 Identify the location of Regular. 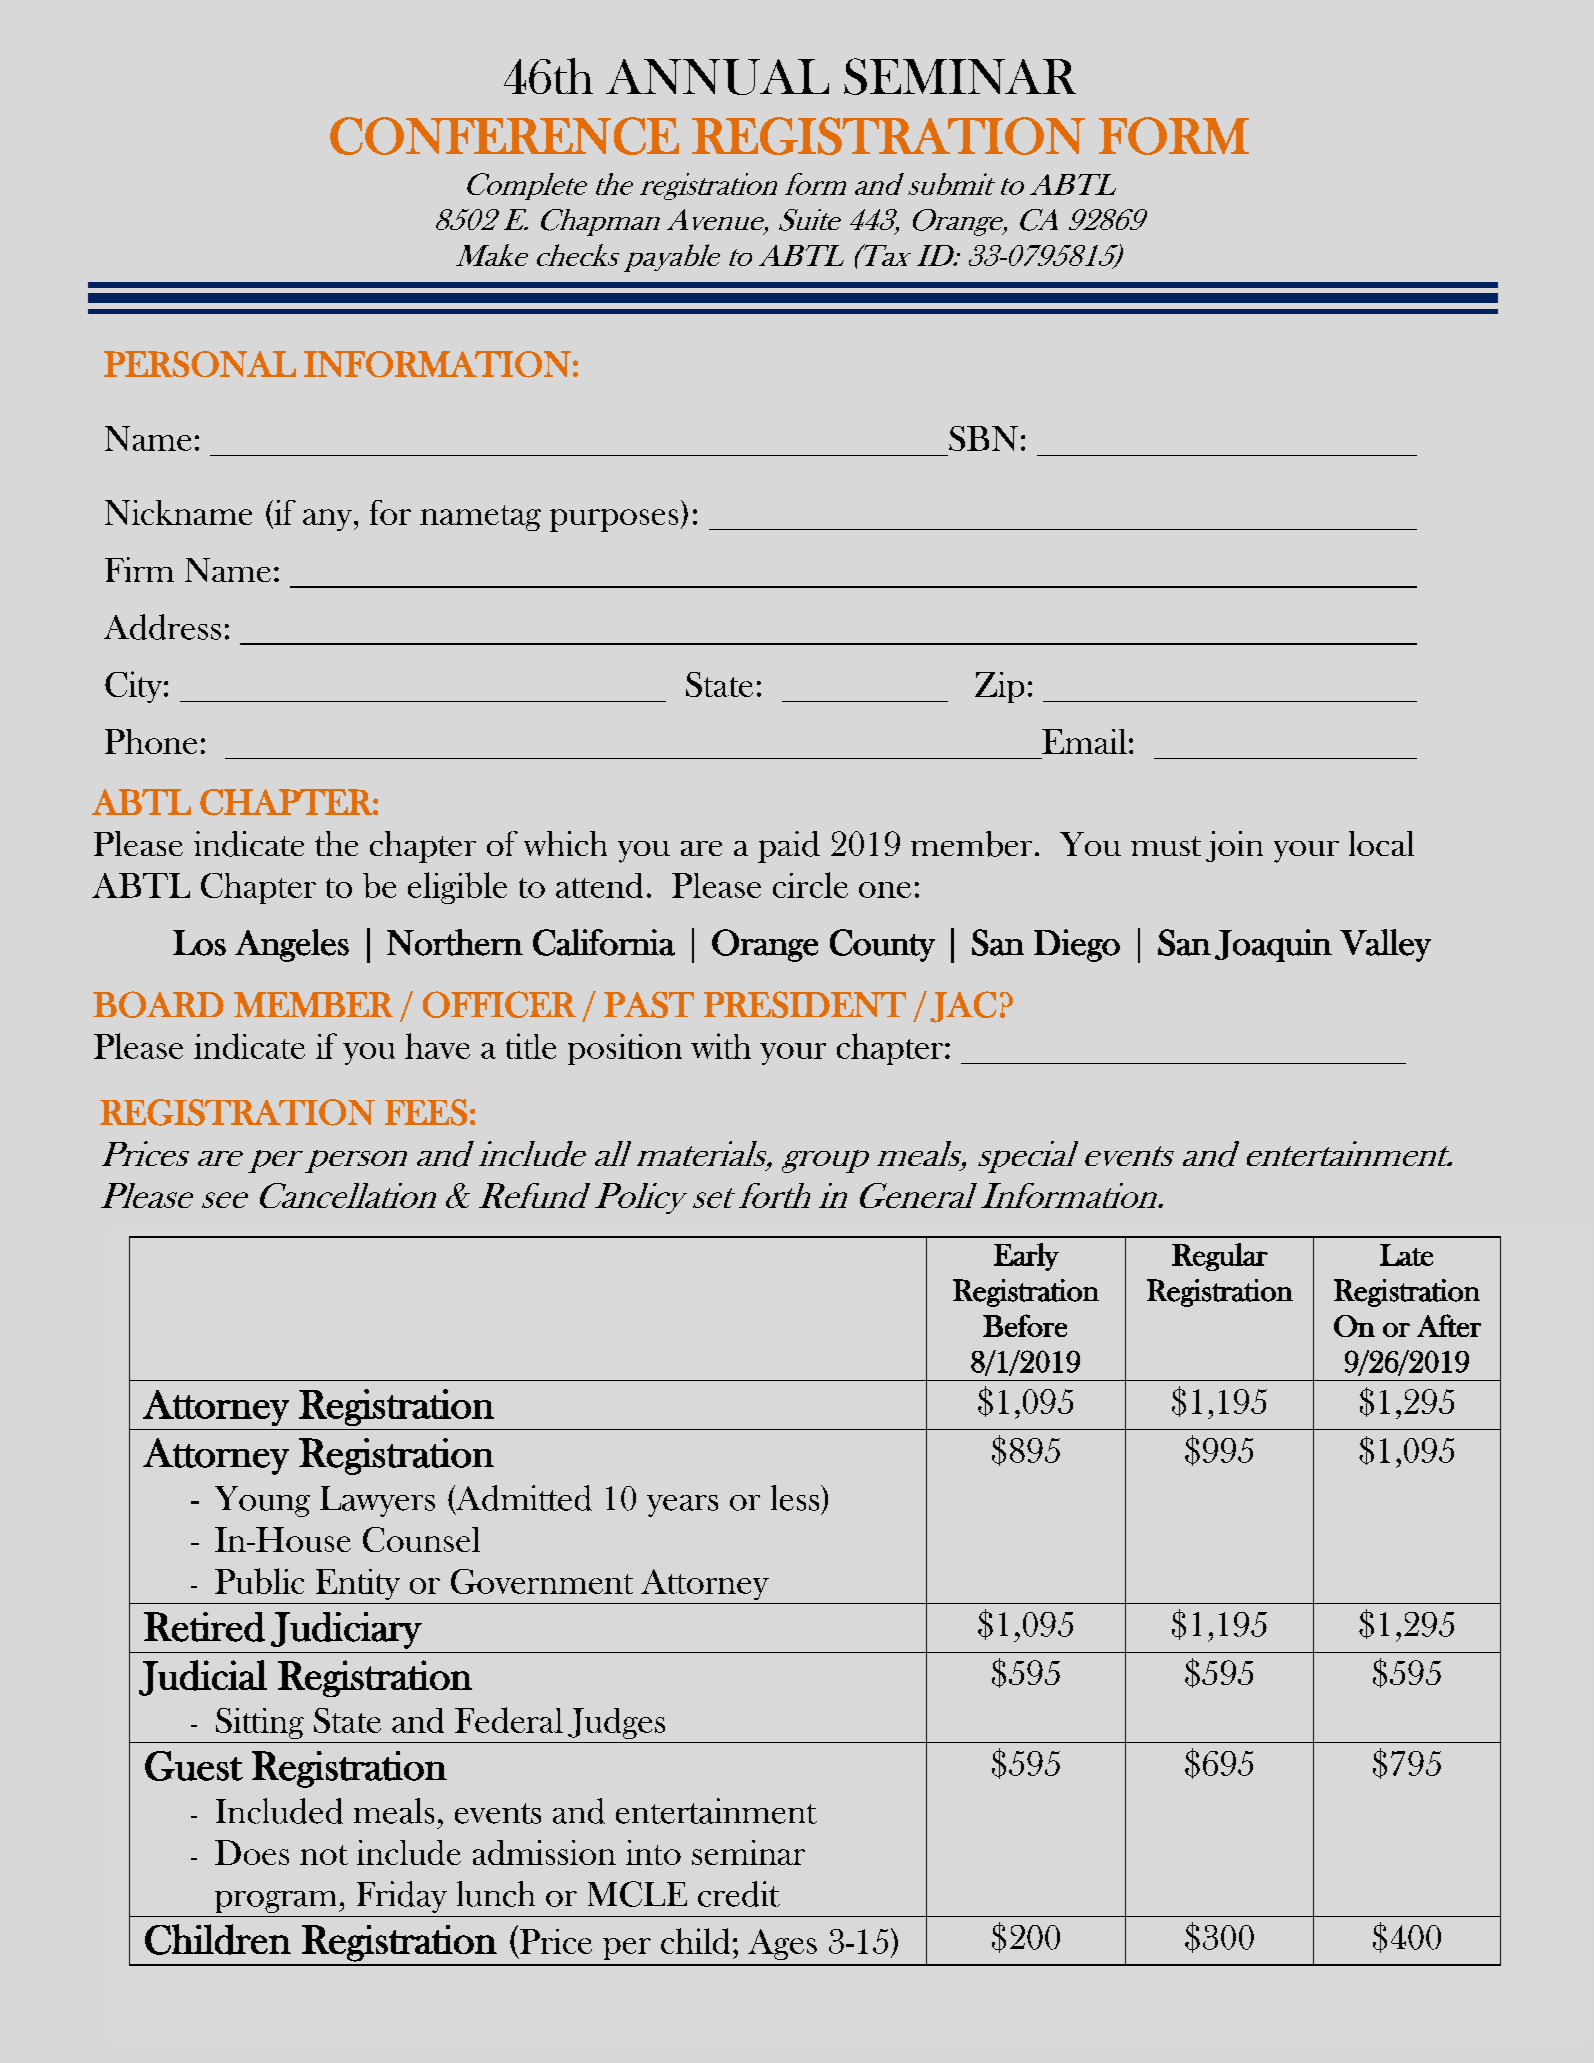
(1220, 1257).
